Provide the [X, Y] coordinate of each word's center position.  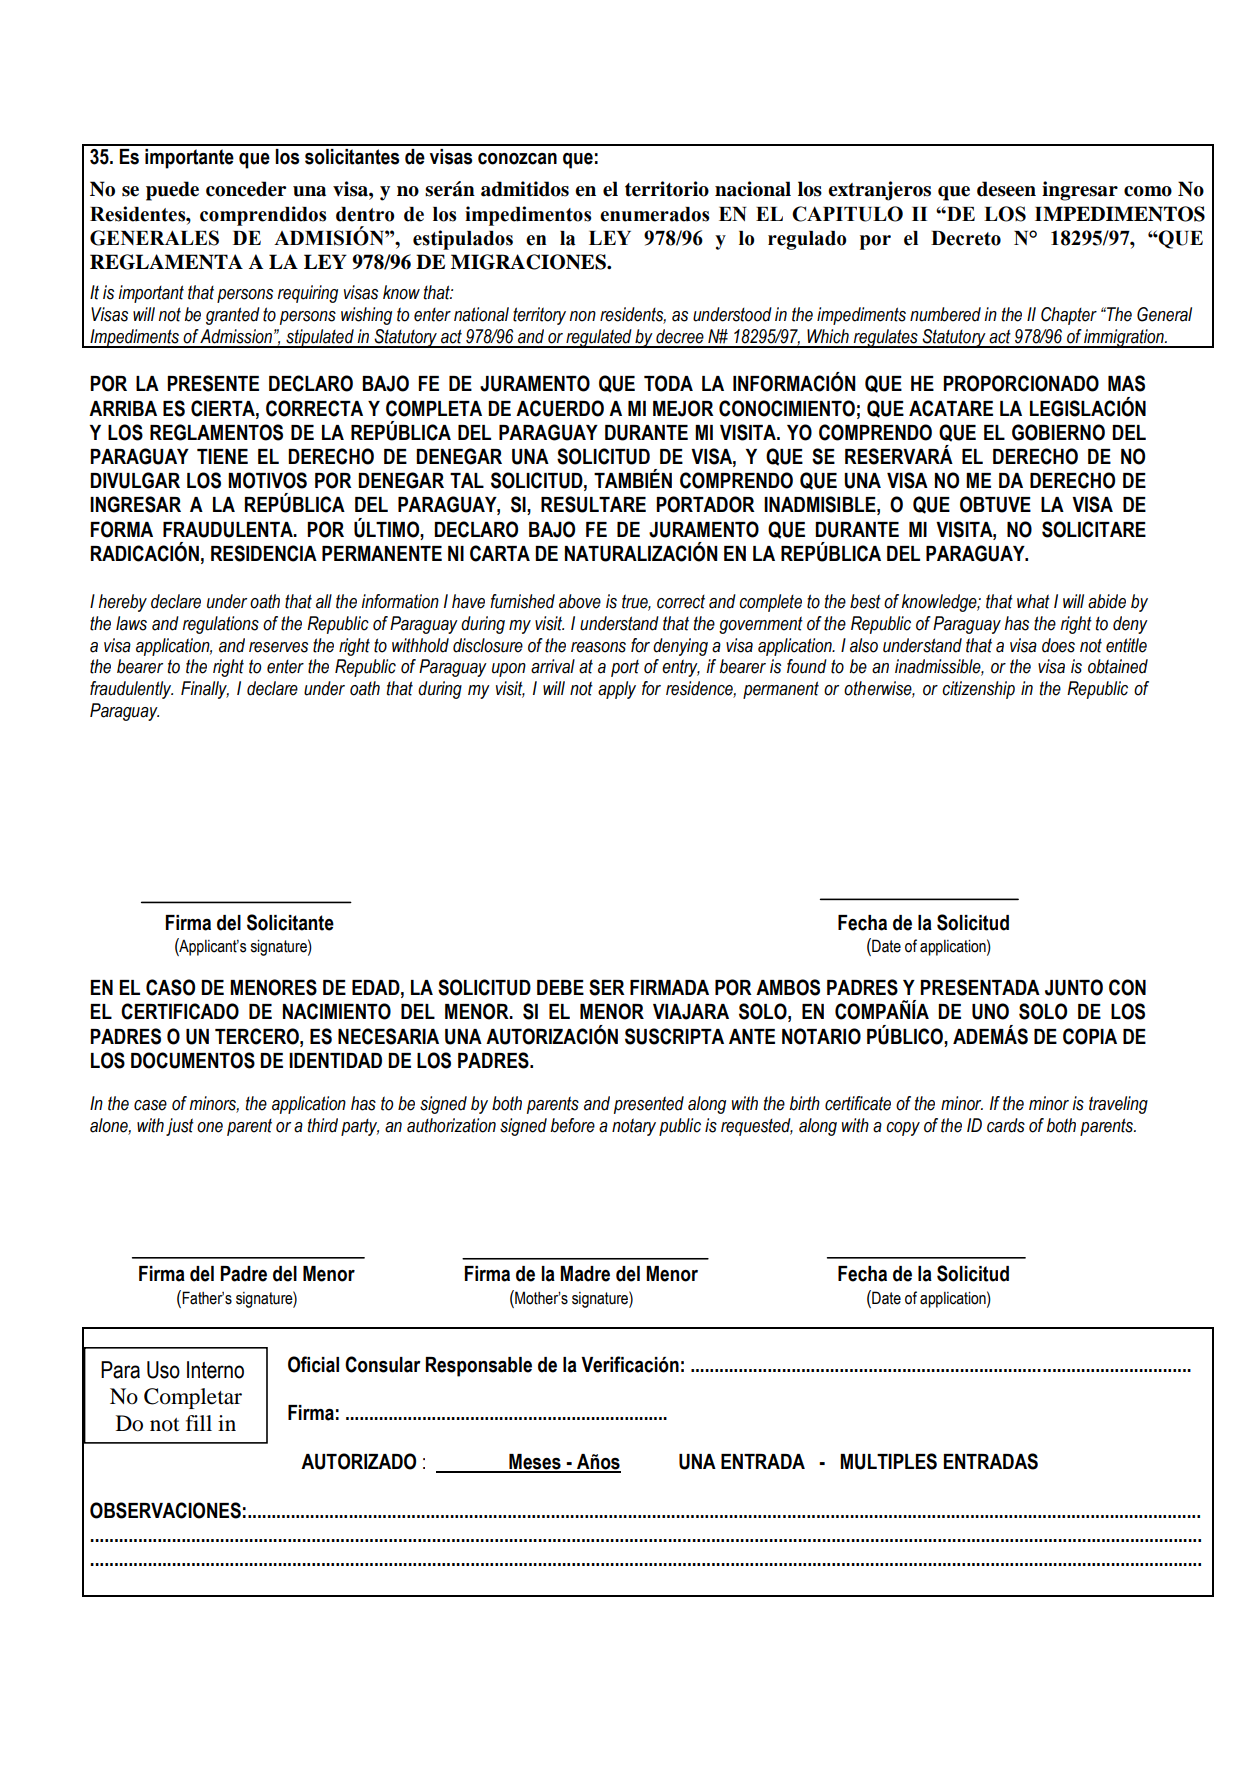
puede [172, 191]
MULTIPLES [888, 1461]
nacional [753, 189]
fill [199, 1423]
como [1148, 191]
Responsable [479, 1367]
